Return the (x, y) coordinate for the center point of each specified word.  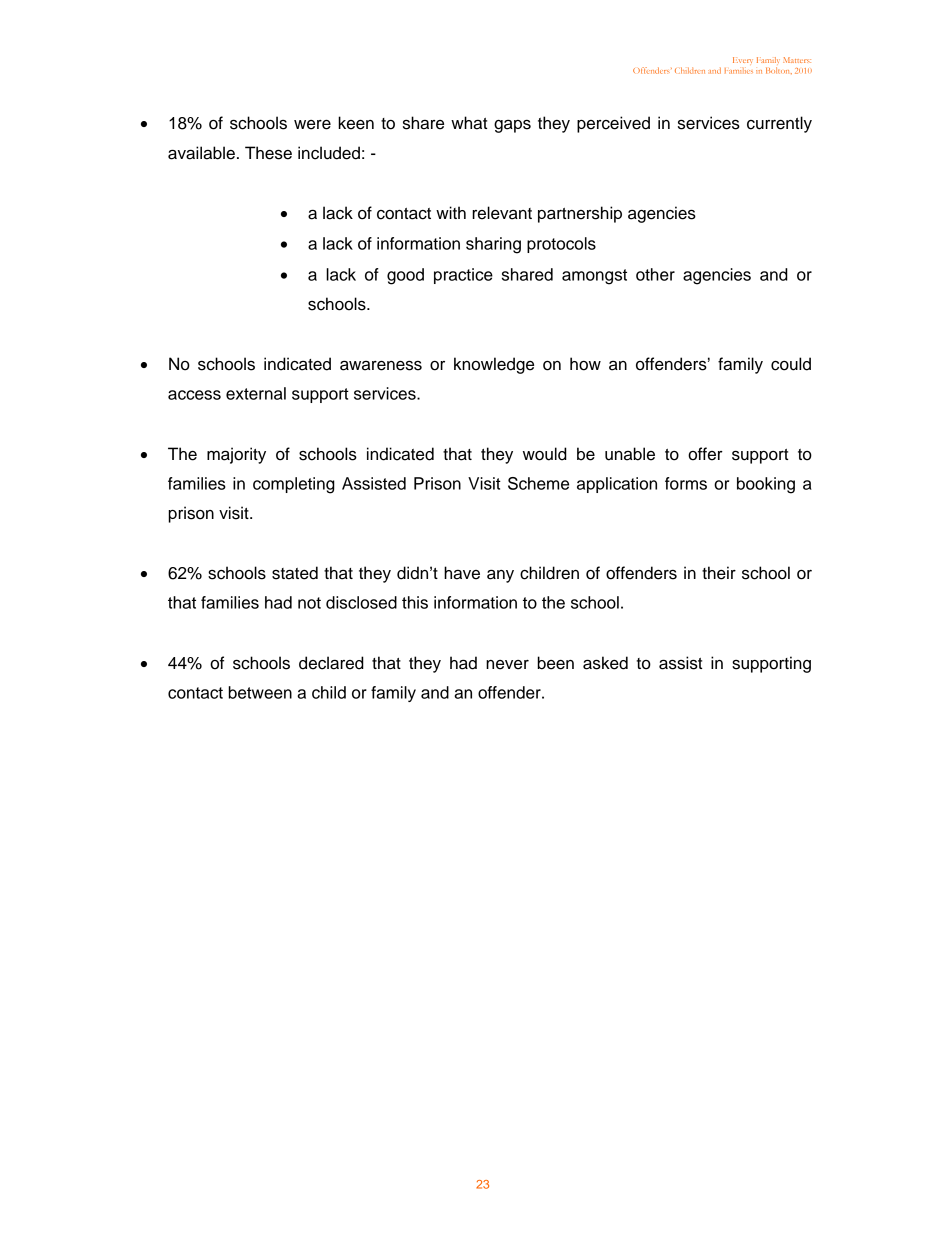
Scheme (538, 483)
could (791, 364)
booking (766, 485)
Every (743, 60)
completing (294, 485)
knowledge (494, 365)
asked (605, 663)
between (260, 692)
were (312, 125)
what (469, 123)
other (655, 274)
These (268, 153)
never (507, 665)
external (256, 393)
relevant (502, 213)
